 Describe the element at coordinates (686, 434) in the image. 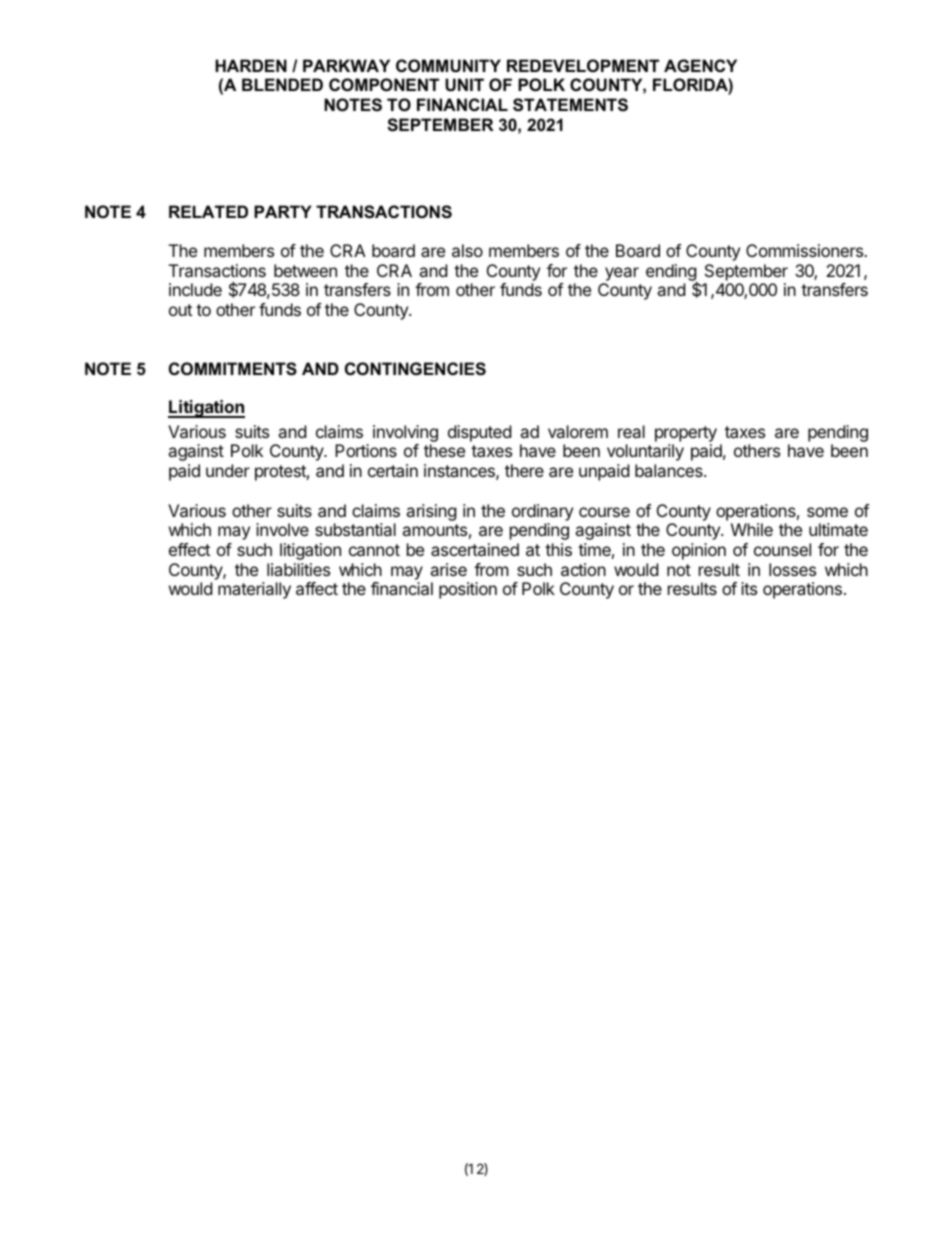

I see `property` at that location.
